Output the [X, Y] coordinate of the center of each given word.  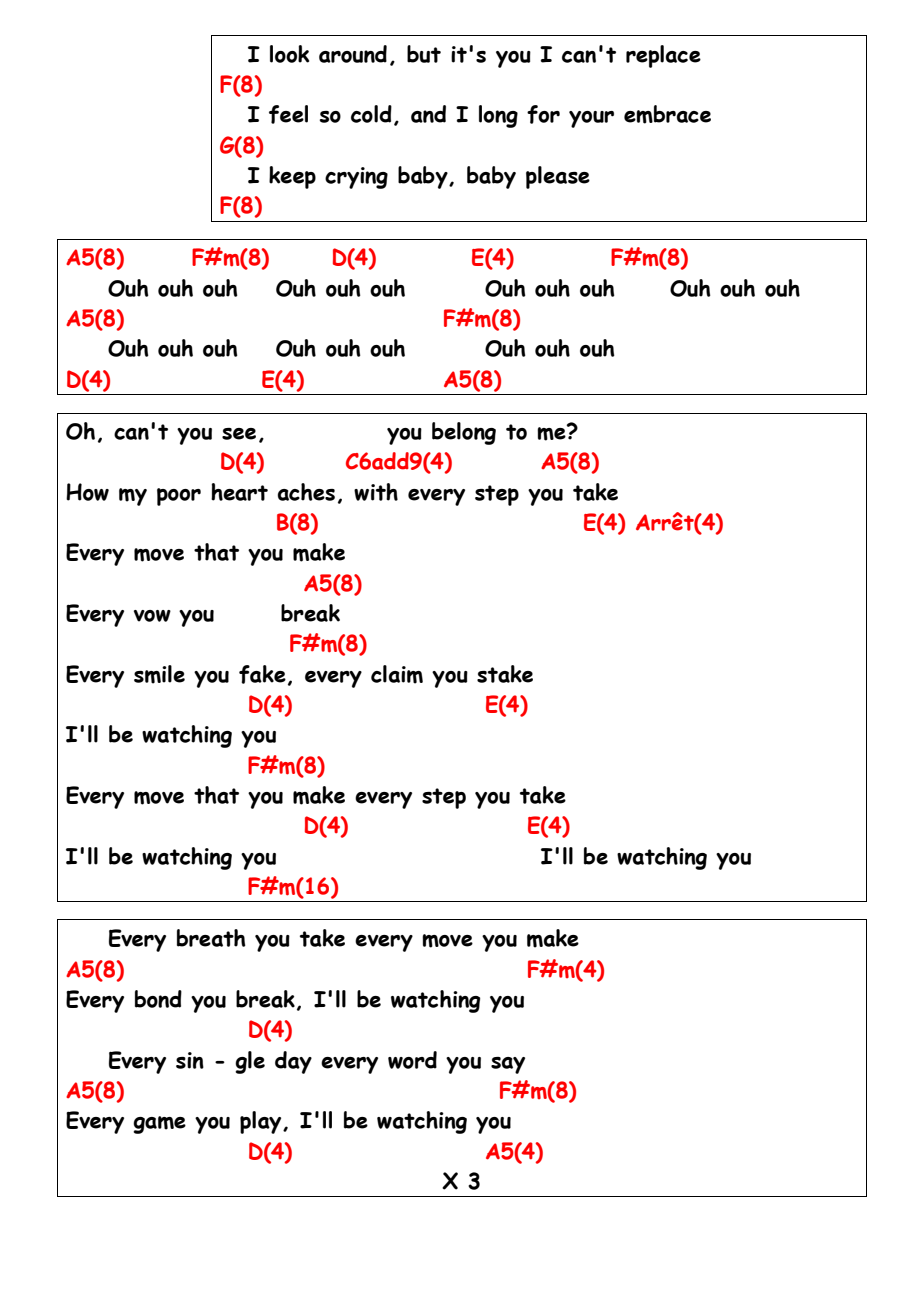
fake [262, 674]
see [239, 434]
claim [397, 674]
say [508, 1065]
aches [306, 492]
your [591, 119]
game [159, 1125]
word [412, 1060]
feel [288, 114]
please [558, 177]
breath [211, 938]
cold [371, 114]
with [376, 492]
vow [152, 616]
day [293, 1062]
